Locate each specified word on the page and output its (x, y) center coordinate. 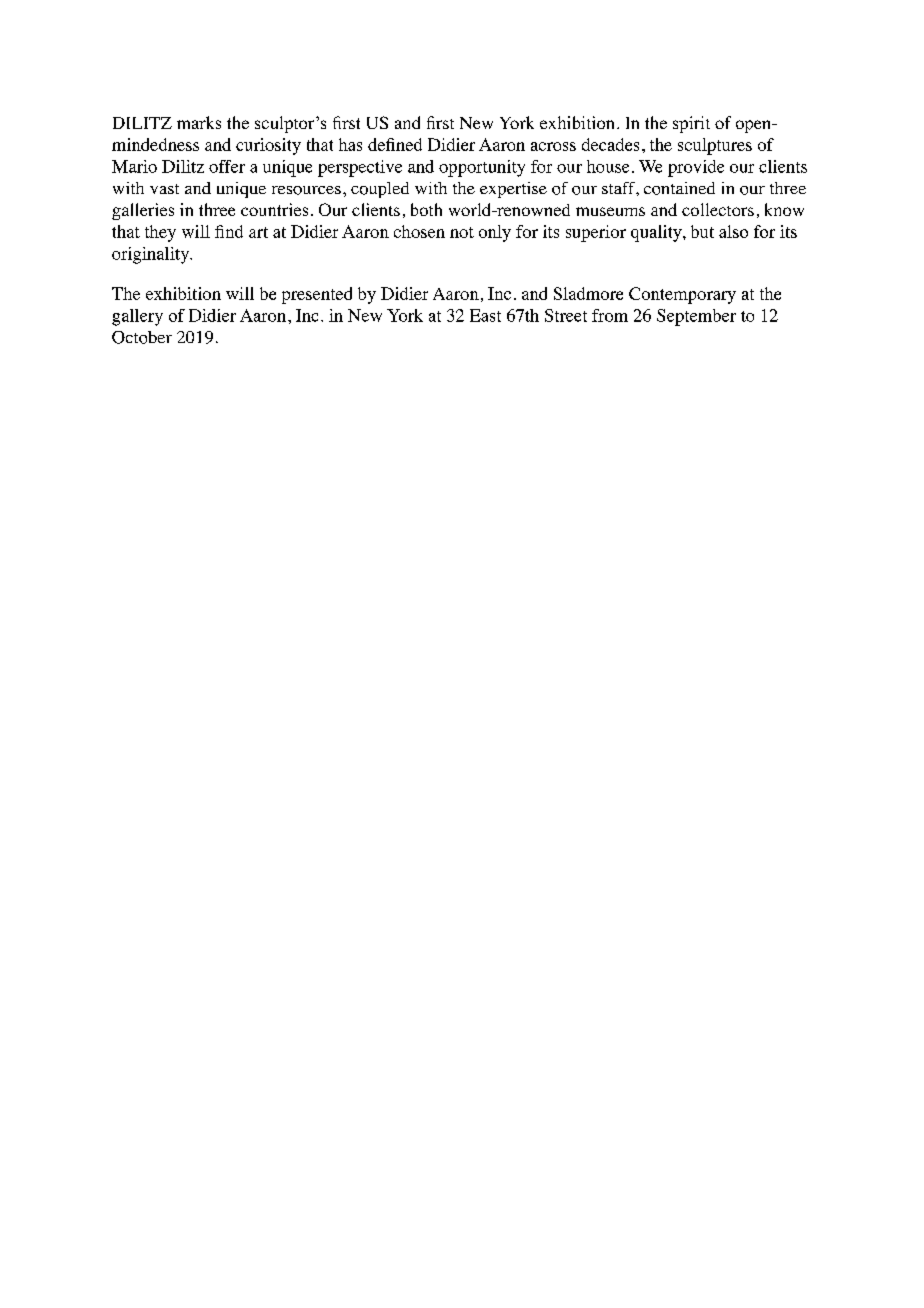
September (696, 317)
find (229, 231)
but (702, 231)
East (485, 315)
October (142, 337)
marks (199, 122)
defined (395, 144)
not (462, 232)
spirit (691, 124)
